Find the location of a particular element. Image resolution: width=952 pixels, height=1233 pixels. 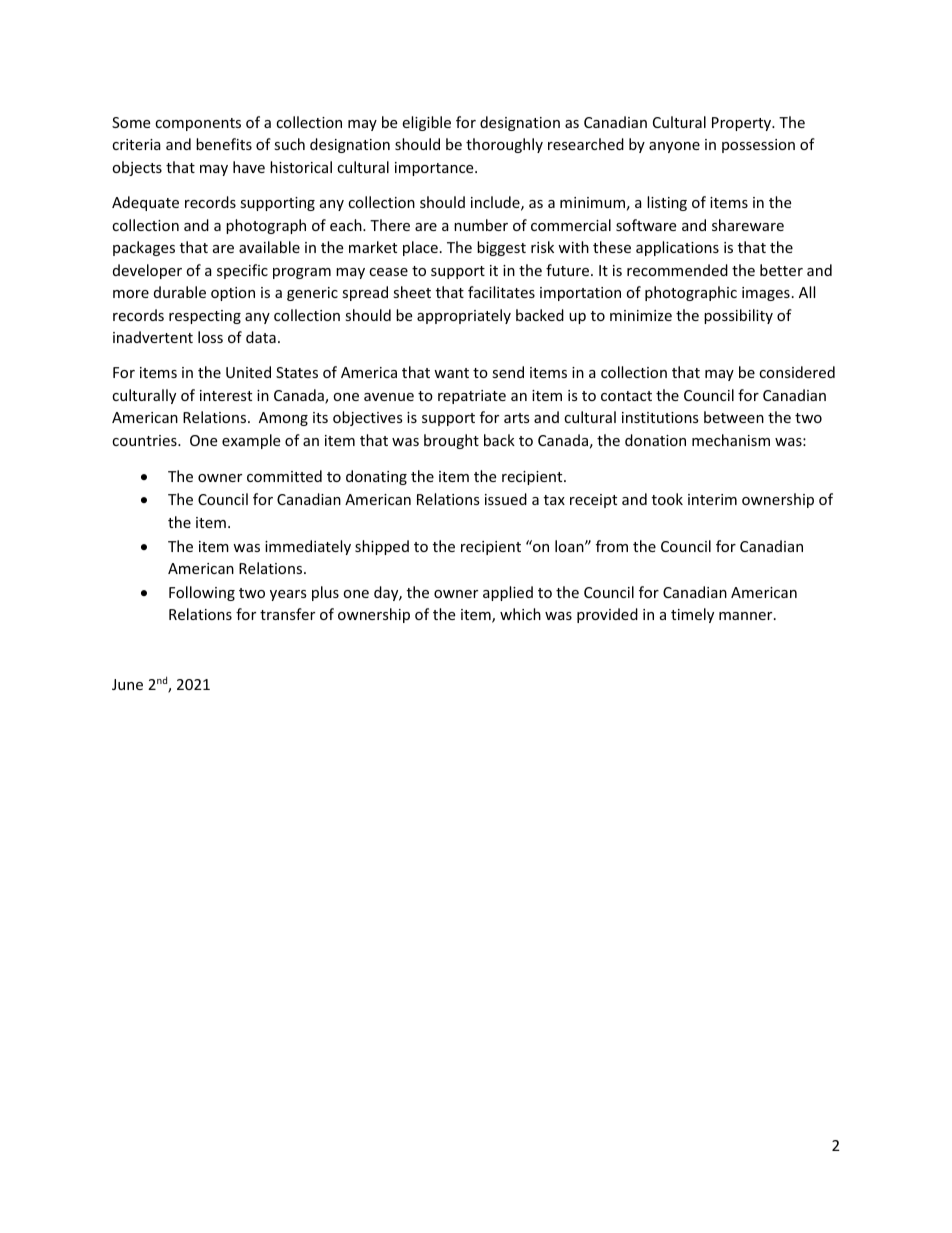

repatriate is located at coordinates (472, 397).
